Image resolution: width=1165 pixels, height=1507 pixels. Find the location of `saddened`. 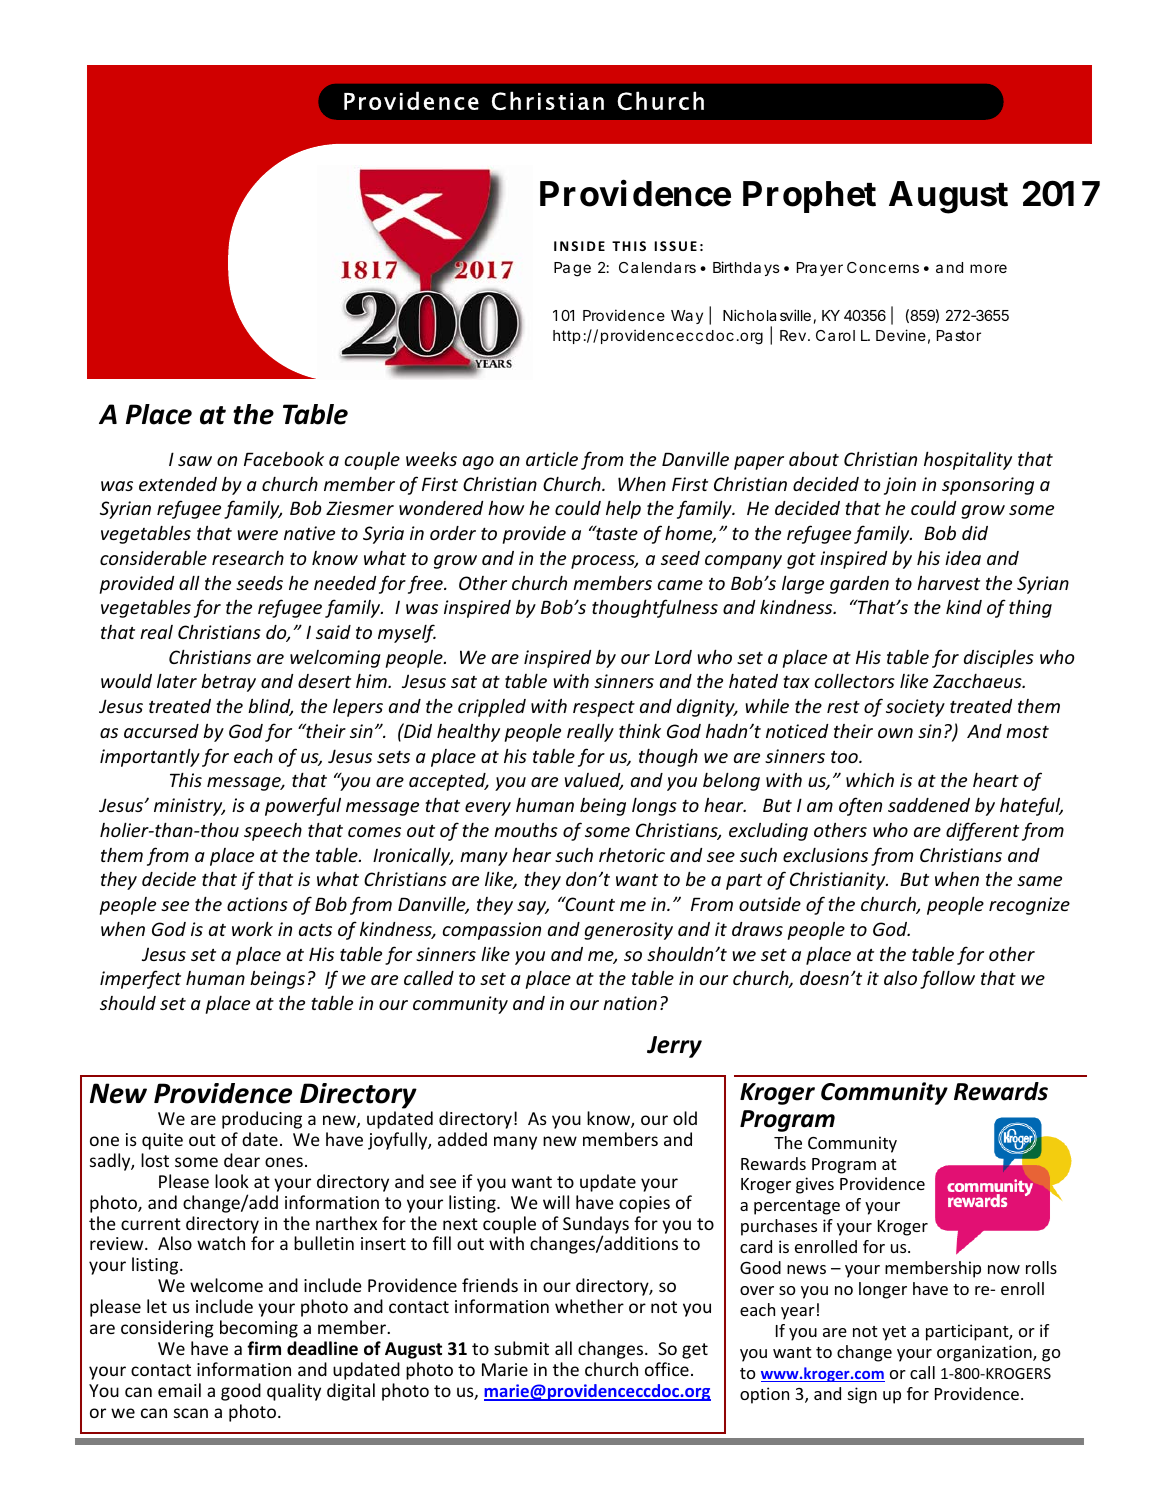

saddened is located at coordinates (929, 805).
